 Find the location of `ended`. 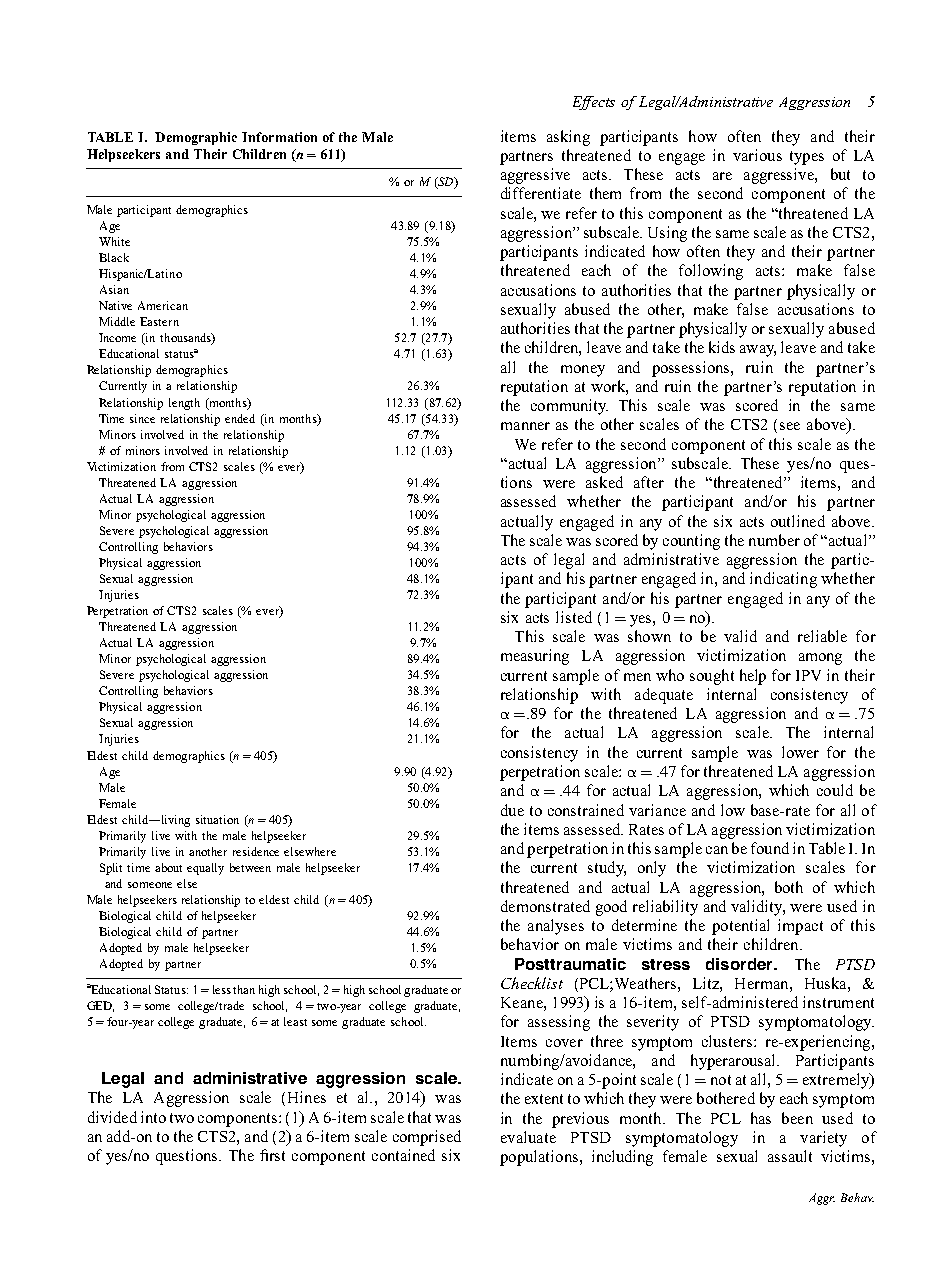

ended is located at coordinates (240, 418).
